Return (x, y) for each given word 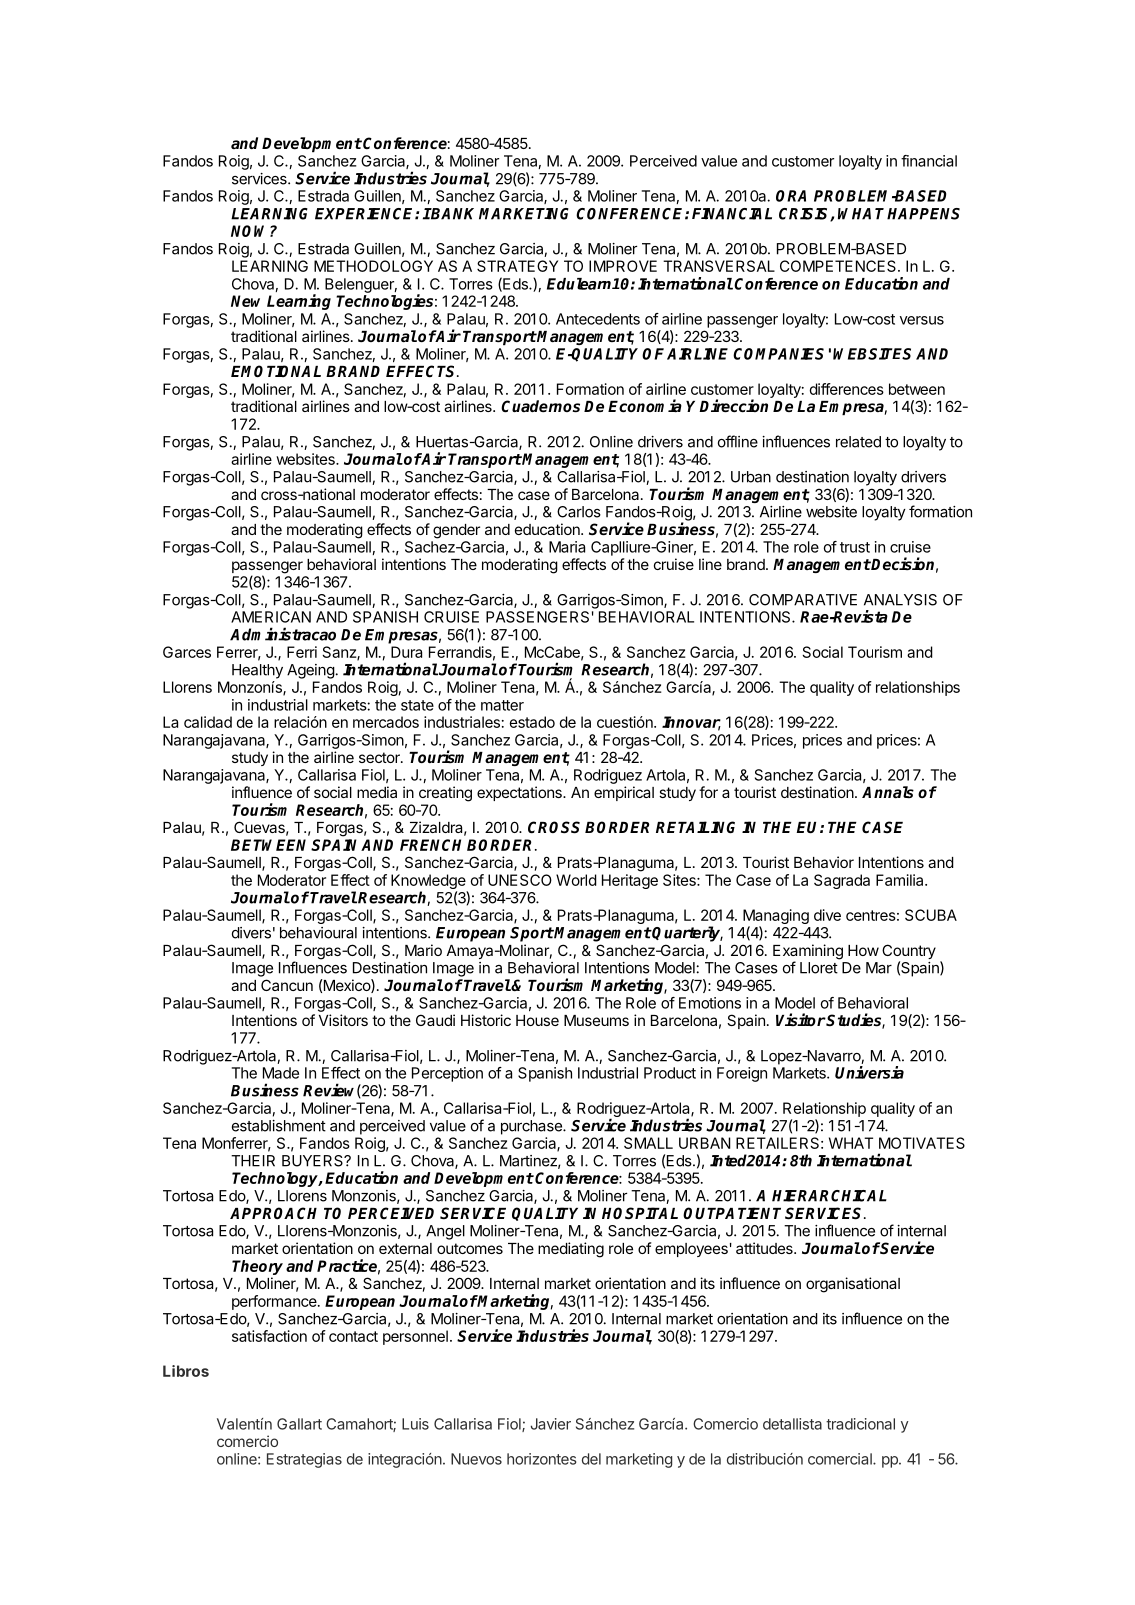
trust (855, 547)
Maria (567, 547)
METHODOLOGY (373, 266)
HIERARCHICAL (829, 1196)
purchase (532, 1127)
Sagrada (842, 881)
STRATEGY (517, 266)
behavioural (318, 933)
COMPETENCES (838, 266)
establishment (279, 1126)
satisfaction (269, 1336)
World (576, 880)
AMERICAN (271, 617)
